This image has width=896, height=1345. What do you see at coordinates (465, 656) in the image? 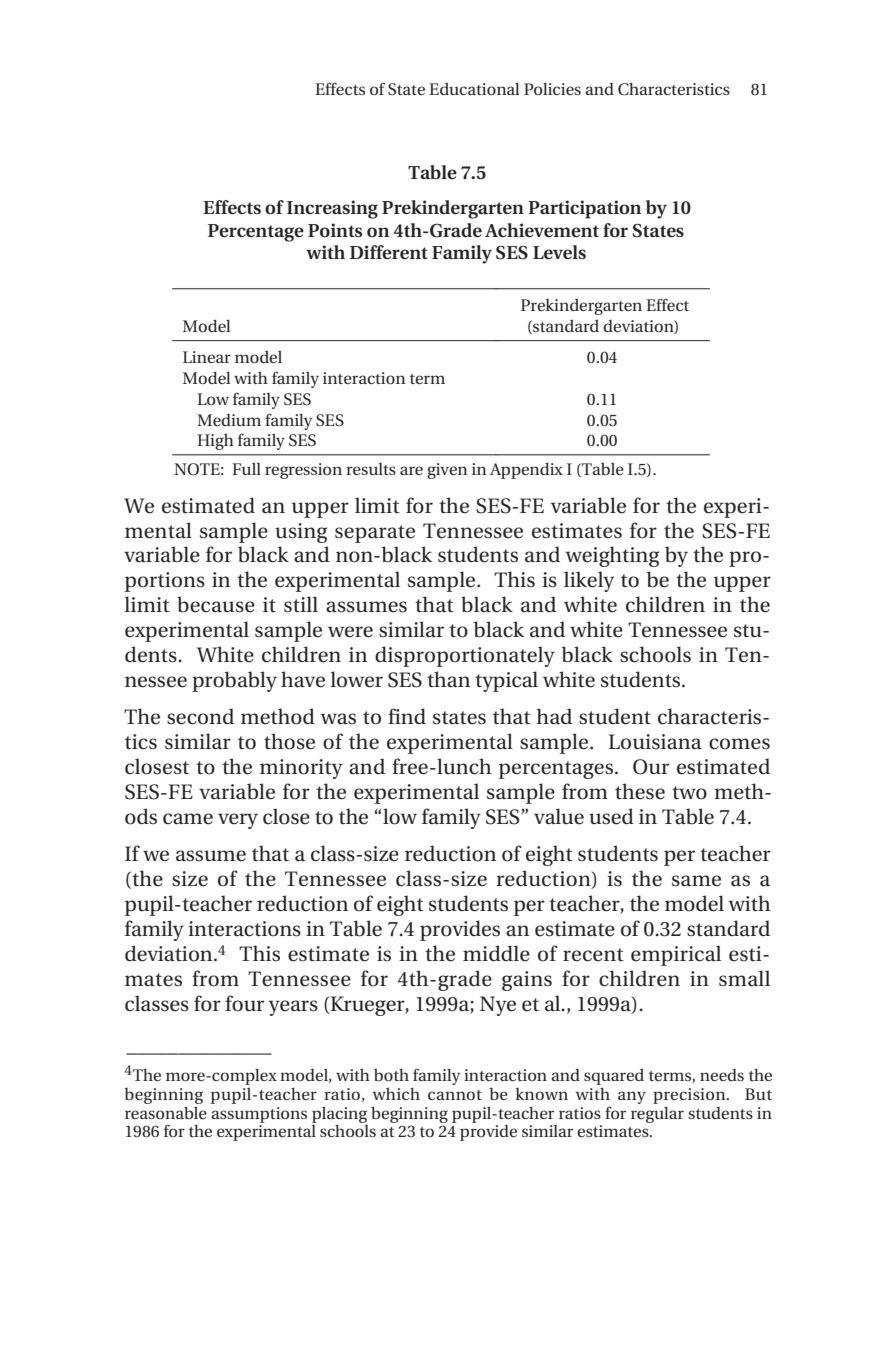
I see `disproportionately` at bounding box center [465, 656].
